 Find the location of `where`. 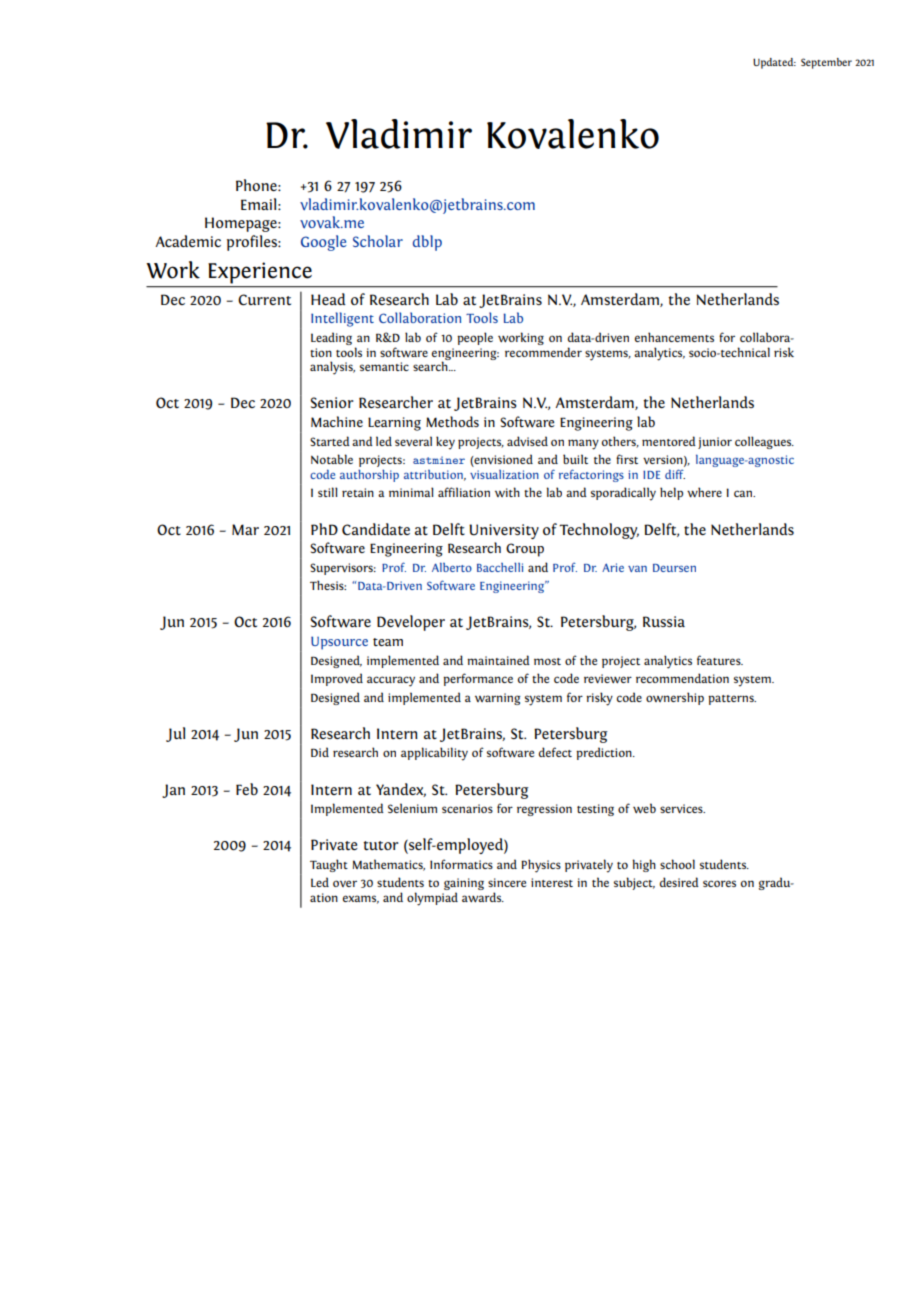

where is located at coordinates (704, 492).
